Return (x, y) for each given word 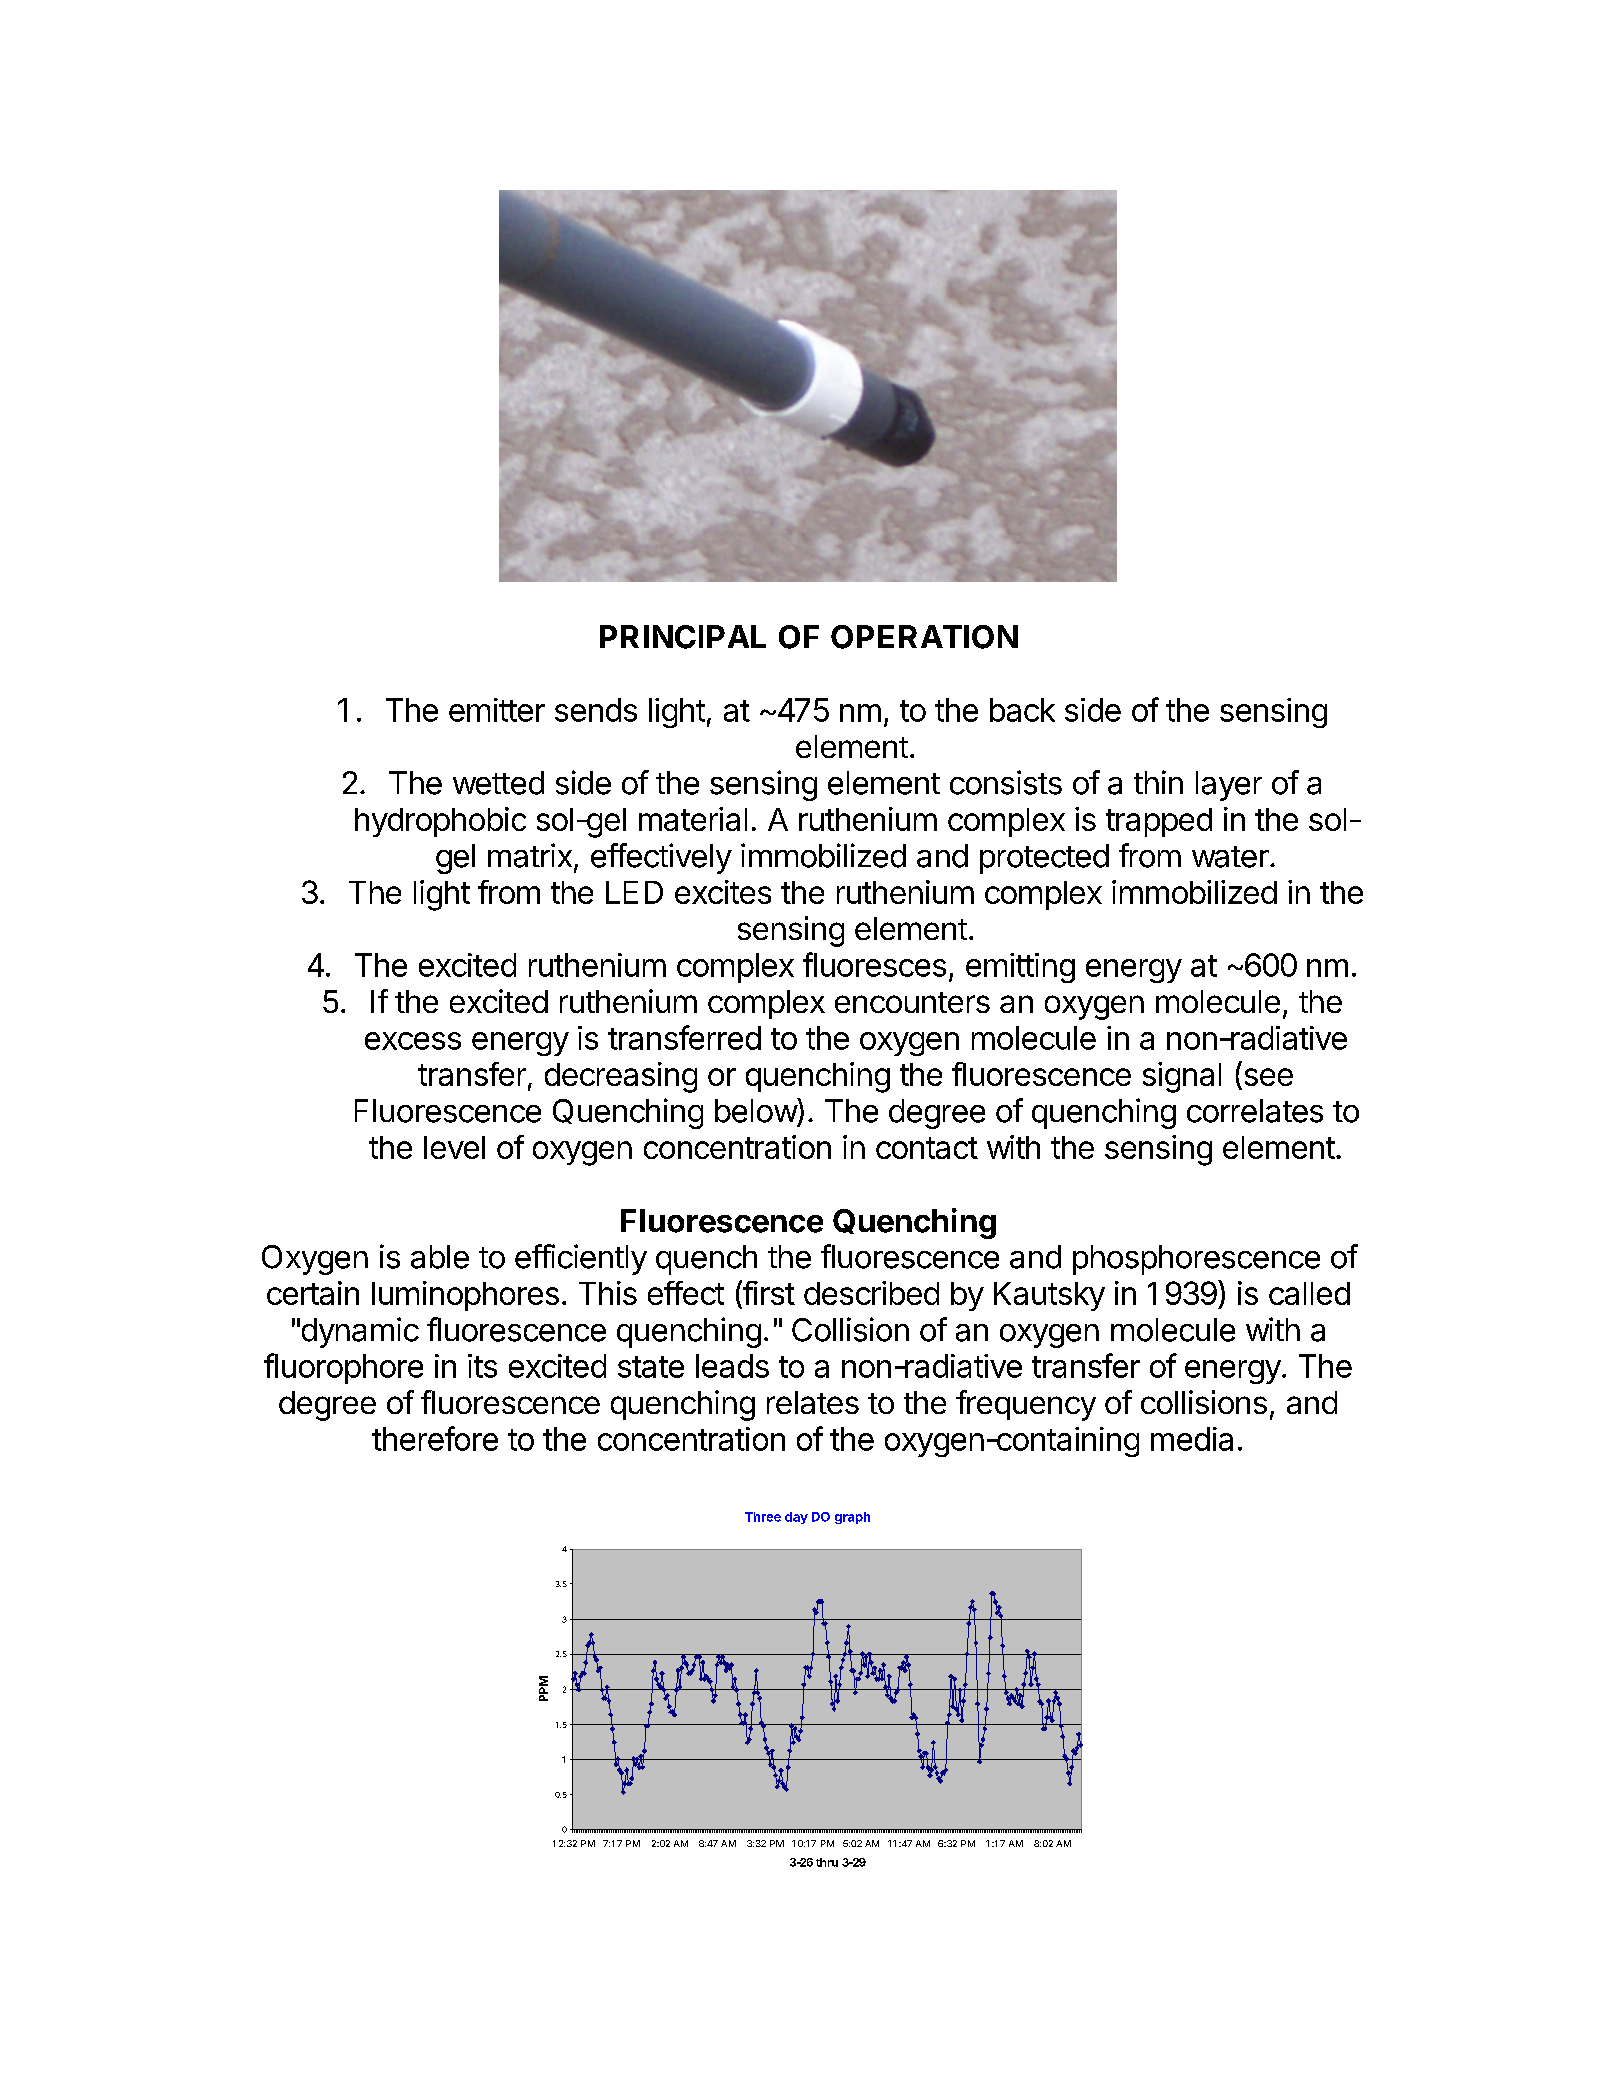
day (796, 1518)
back (1022, 710)
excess (413, 1041)
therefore (435, 1438)
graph (852, 1518)
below (756, 1110)
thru (827, 1862)
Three (763, 1517)
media (1192, 1439)
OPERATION (924, 637)
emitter (497, 710)
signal (1182, 1077)
